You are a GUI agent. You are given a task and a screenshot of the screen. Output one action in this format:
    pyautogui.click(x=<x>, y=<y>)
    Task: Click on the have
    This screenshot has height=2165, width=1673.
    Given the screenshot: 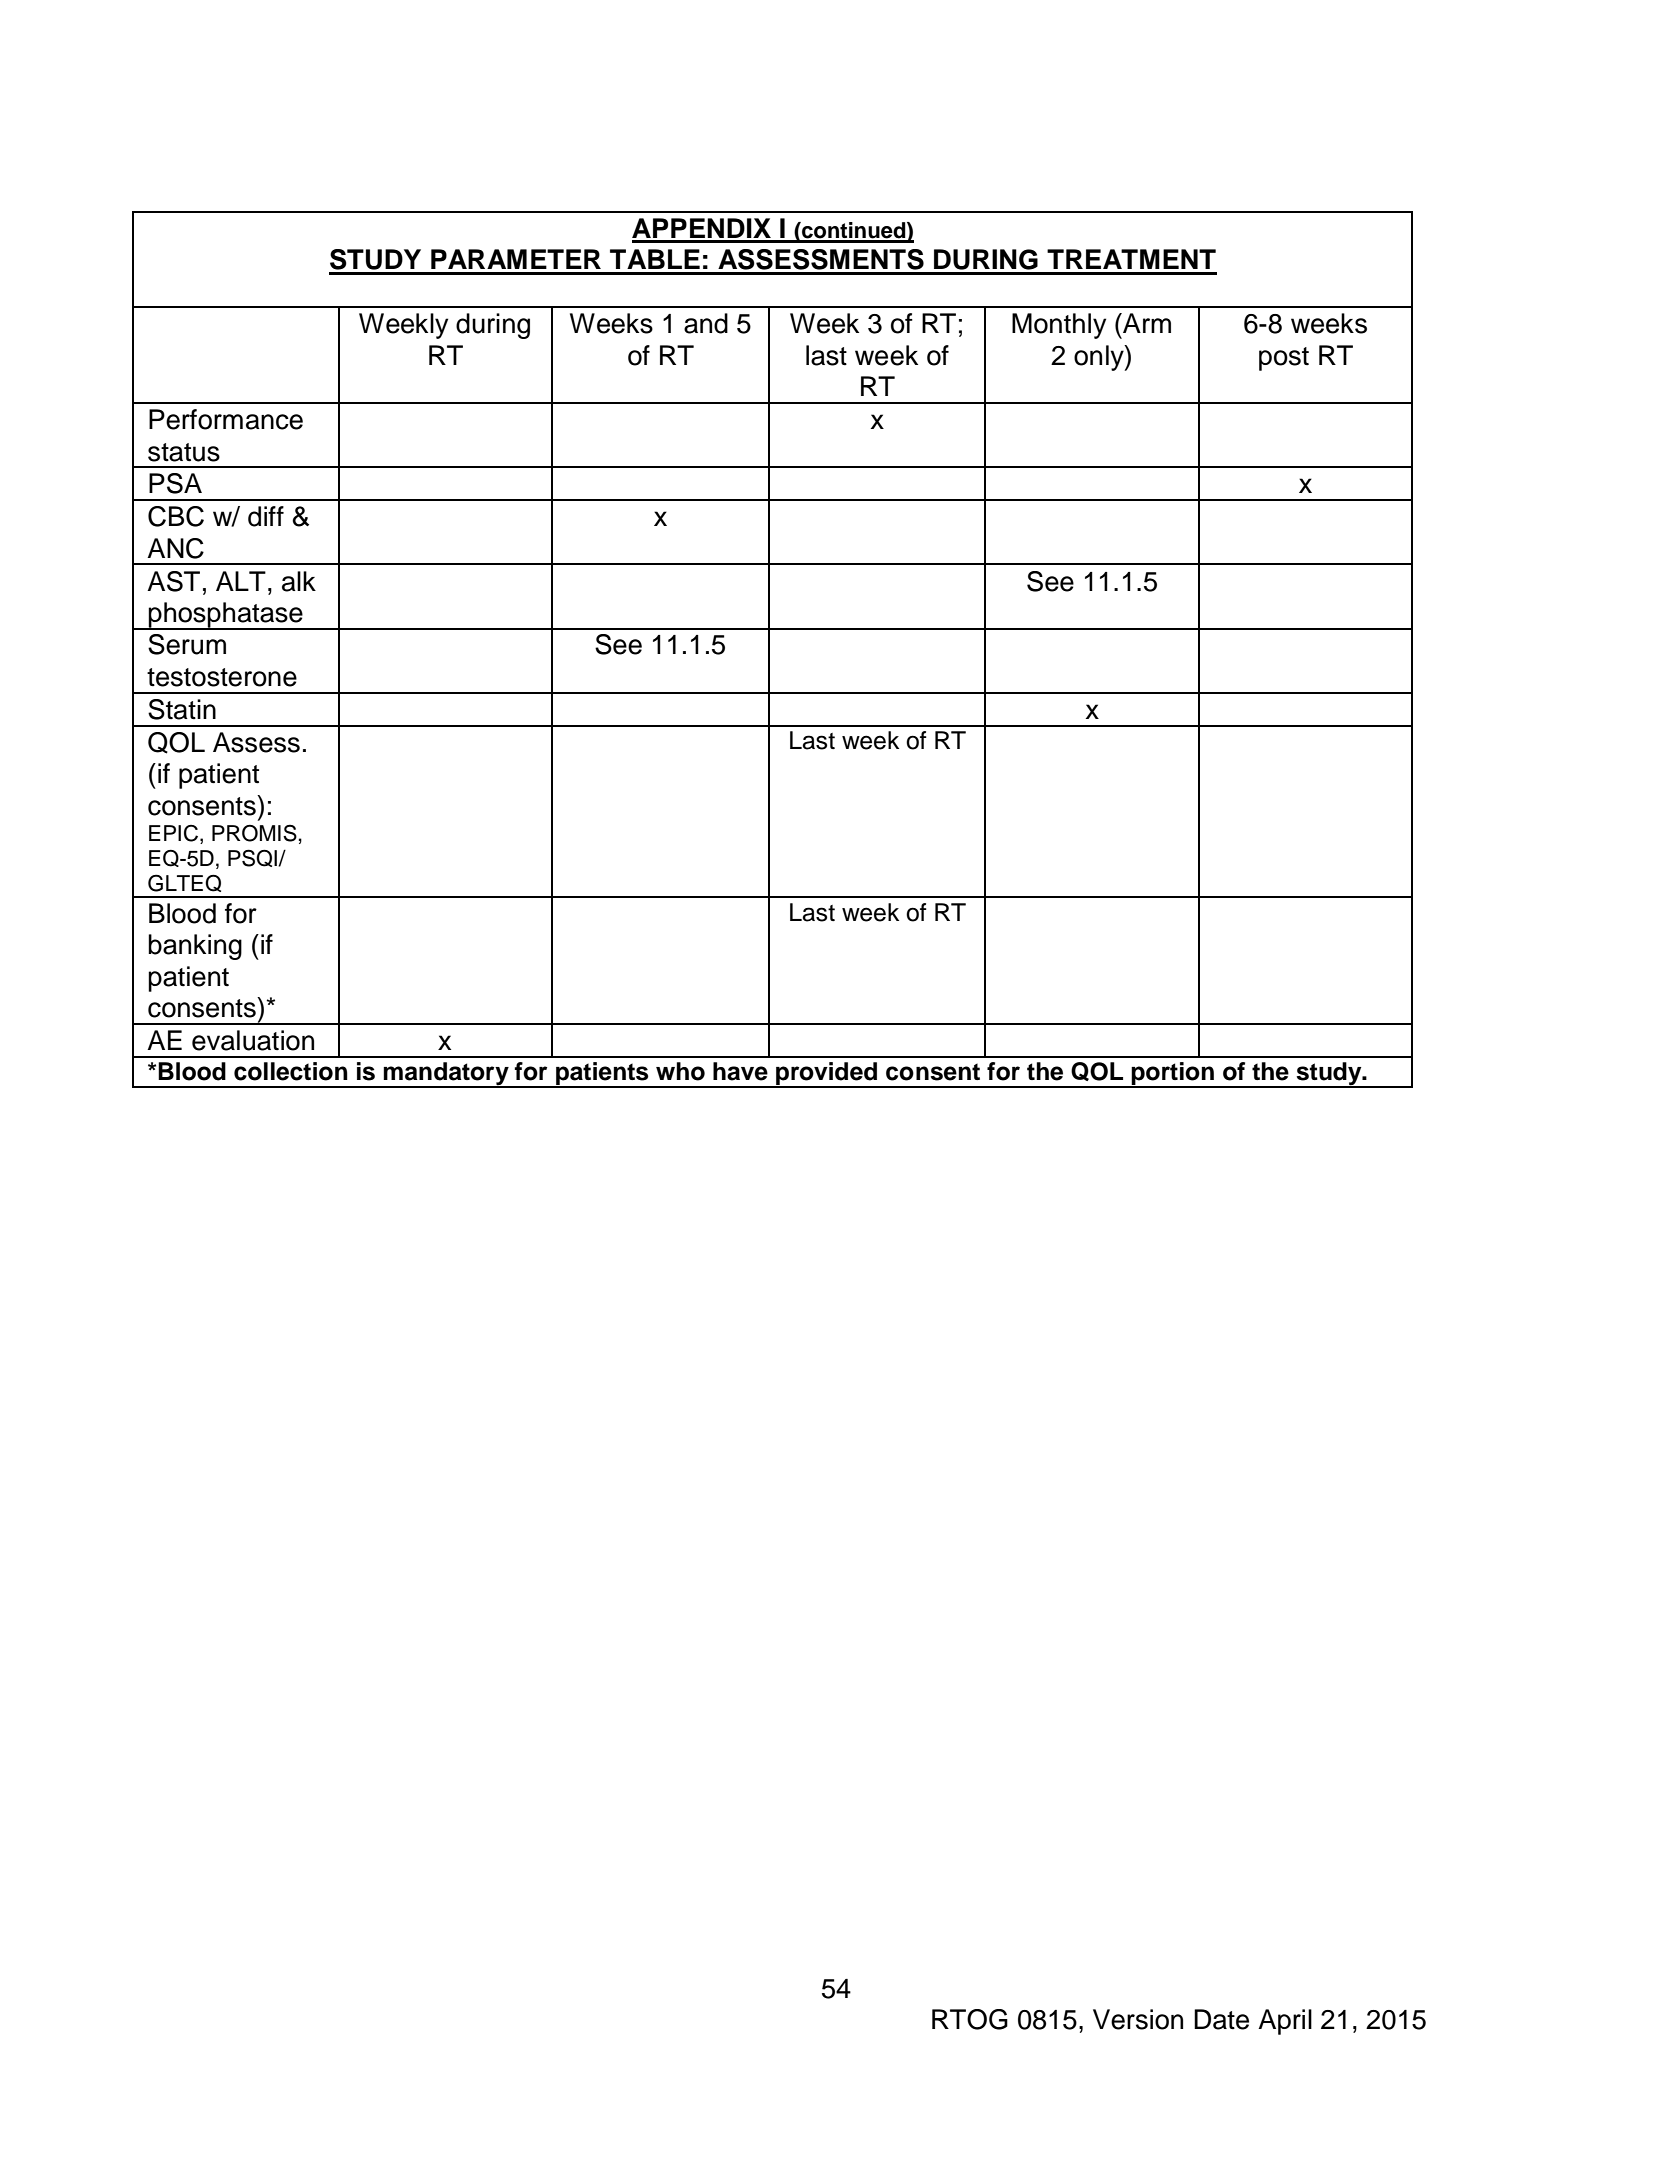 What is the action you would take?
    pyautogui.click(x=740, y=1071)
